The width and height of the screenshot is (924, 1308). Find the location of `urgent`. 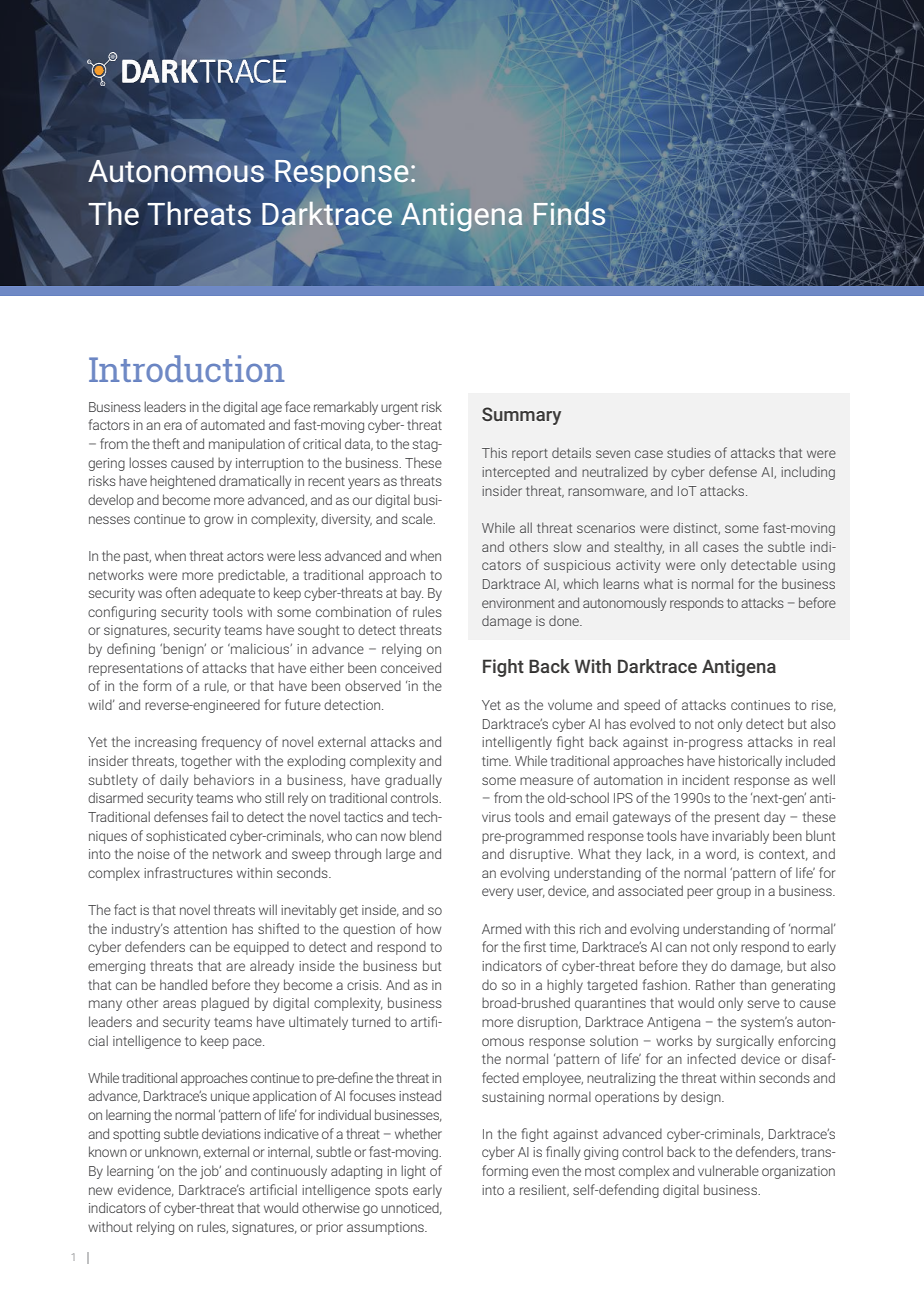

urgent is located at coordinates (399, 409).
